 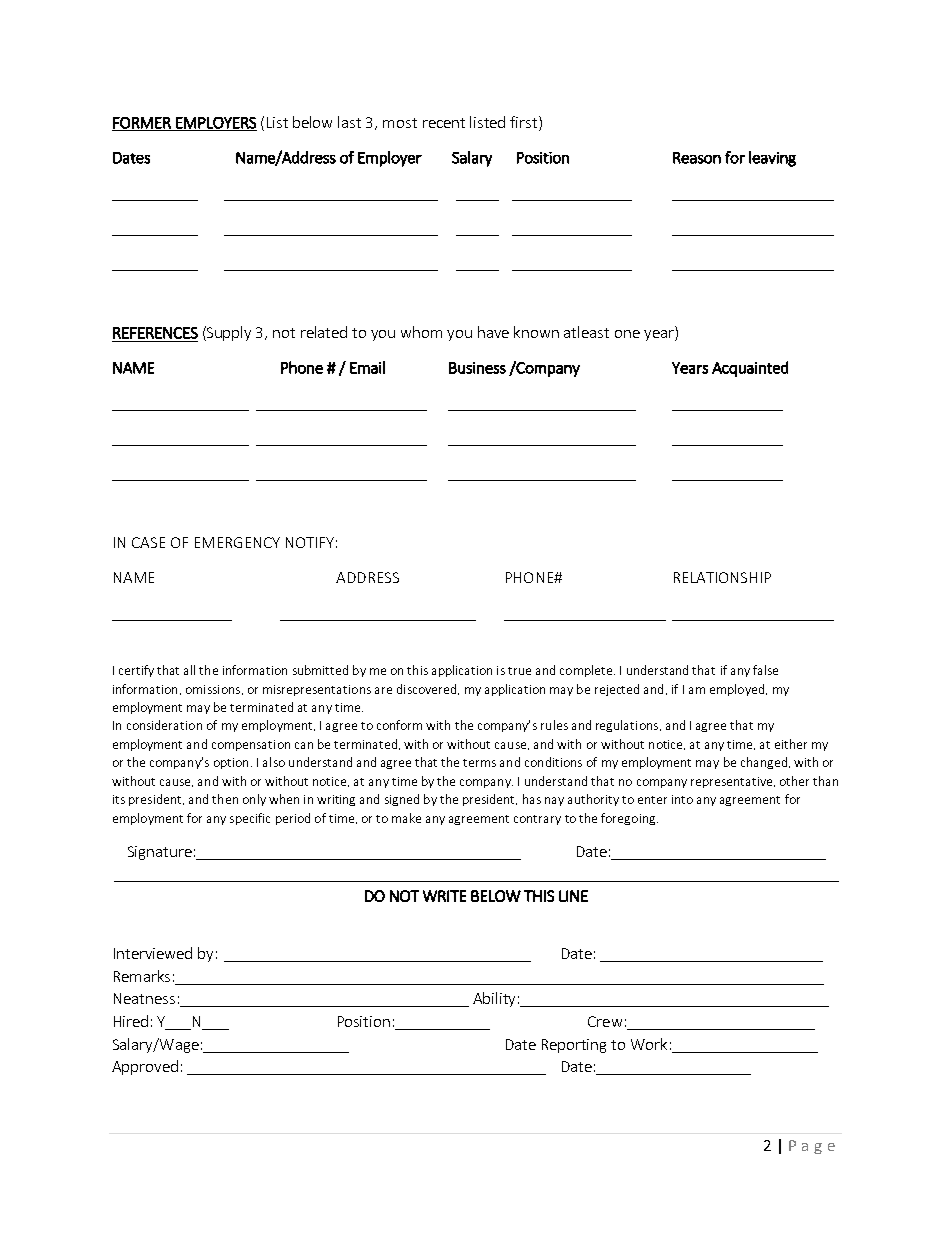 What do you see at coordinates (750, 369) in the screenshot?
I see `Acquainted` at bounding box center [750, 369].
